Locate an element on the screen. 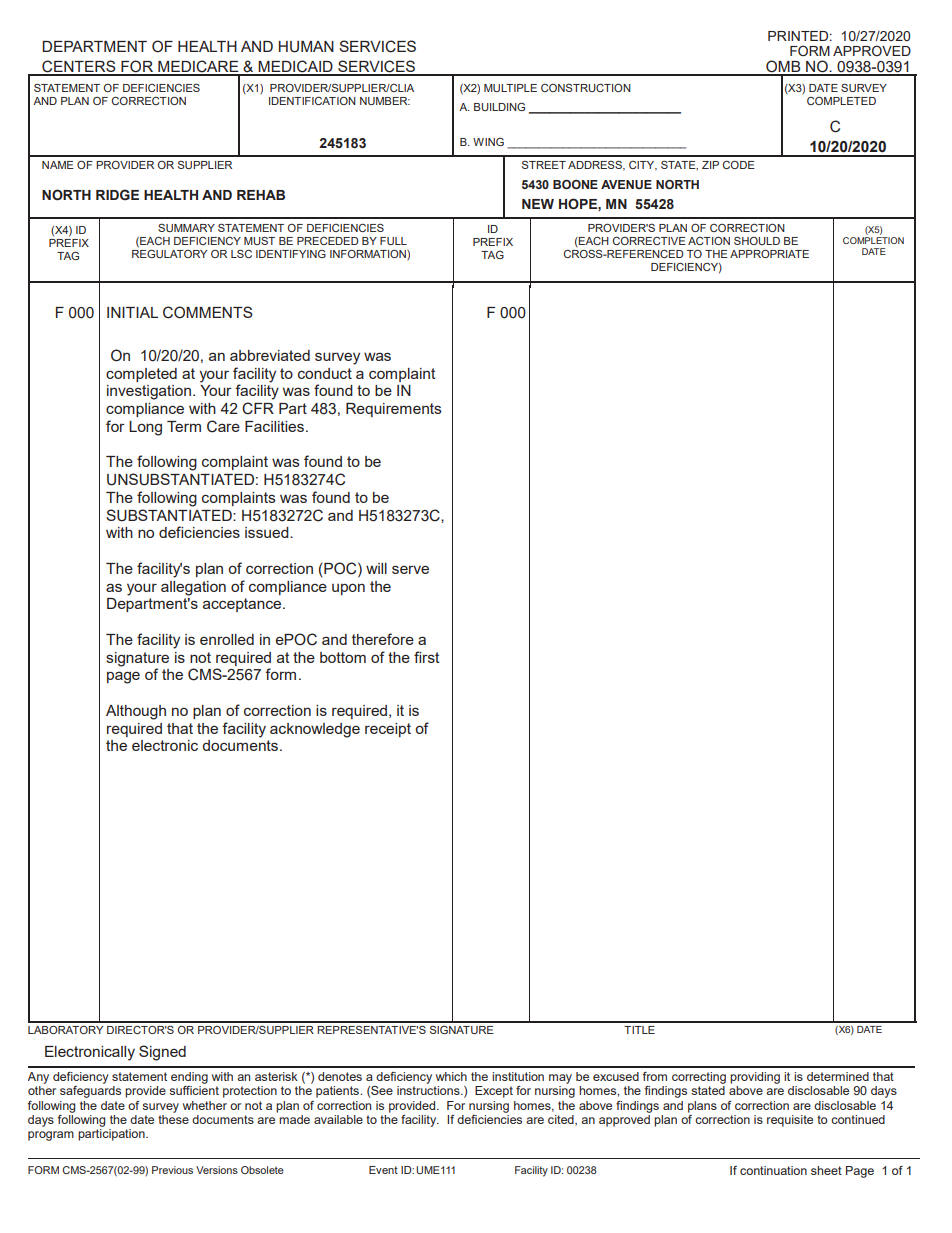 This screenshot has height=1233, width=952. allegation is located at coordinates (193, 588).
